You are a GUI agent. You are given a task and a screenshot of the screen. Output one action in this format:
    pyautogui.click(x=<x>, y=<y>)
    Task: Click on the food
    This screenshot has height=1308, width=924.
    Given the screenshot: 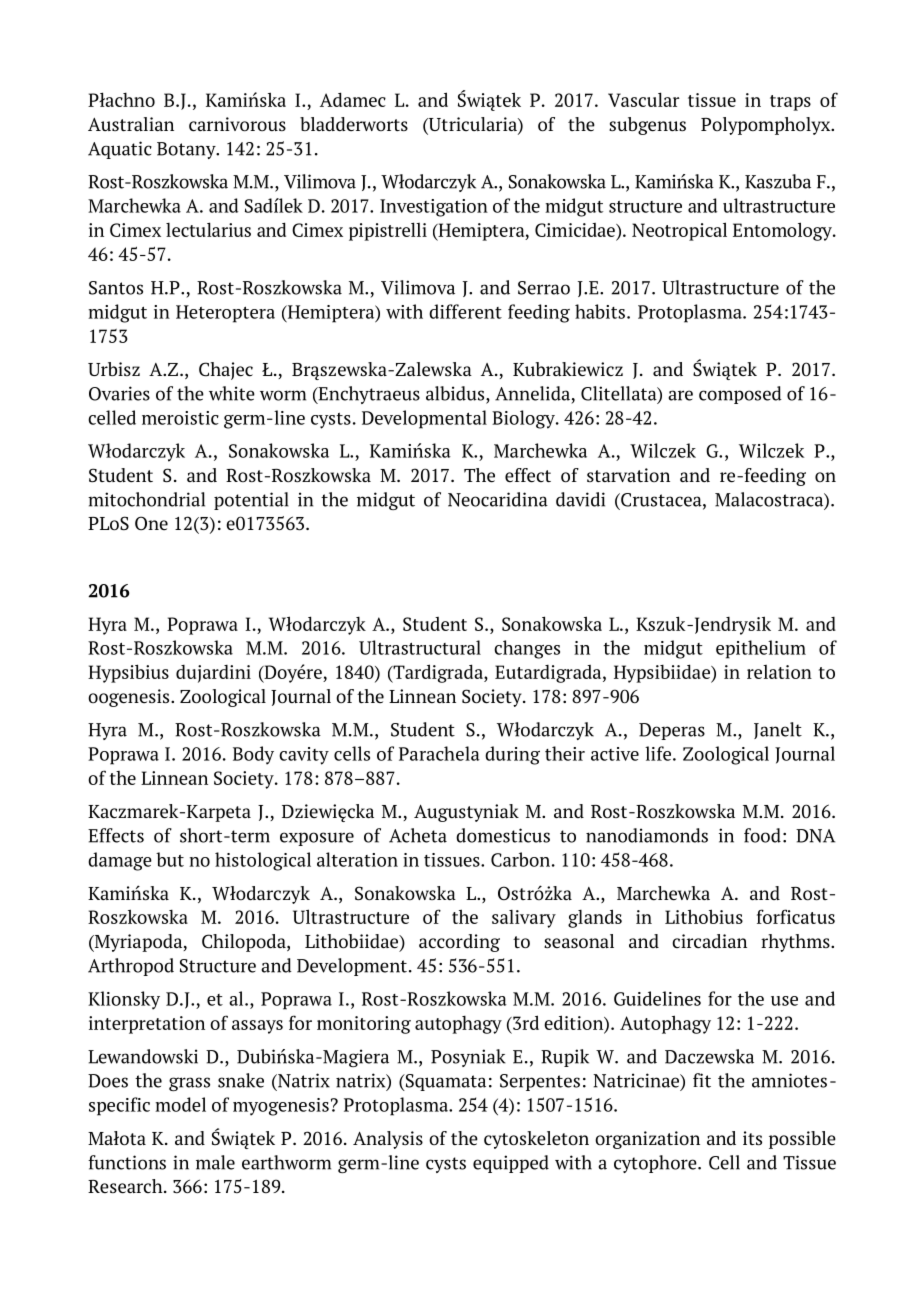 What is the action you would take?
    pyautogui.click(x=762, y=835)
